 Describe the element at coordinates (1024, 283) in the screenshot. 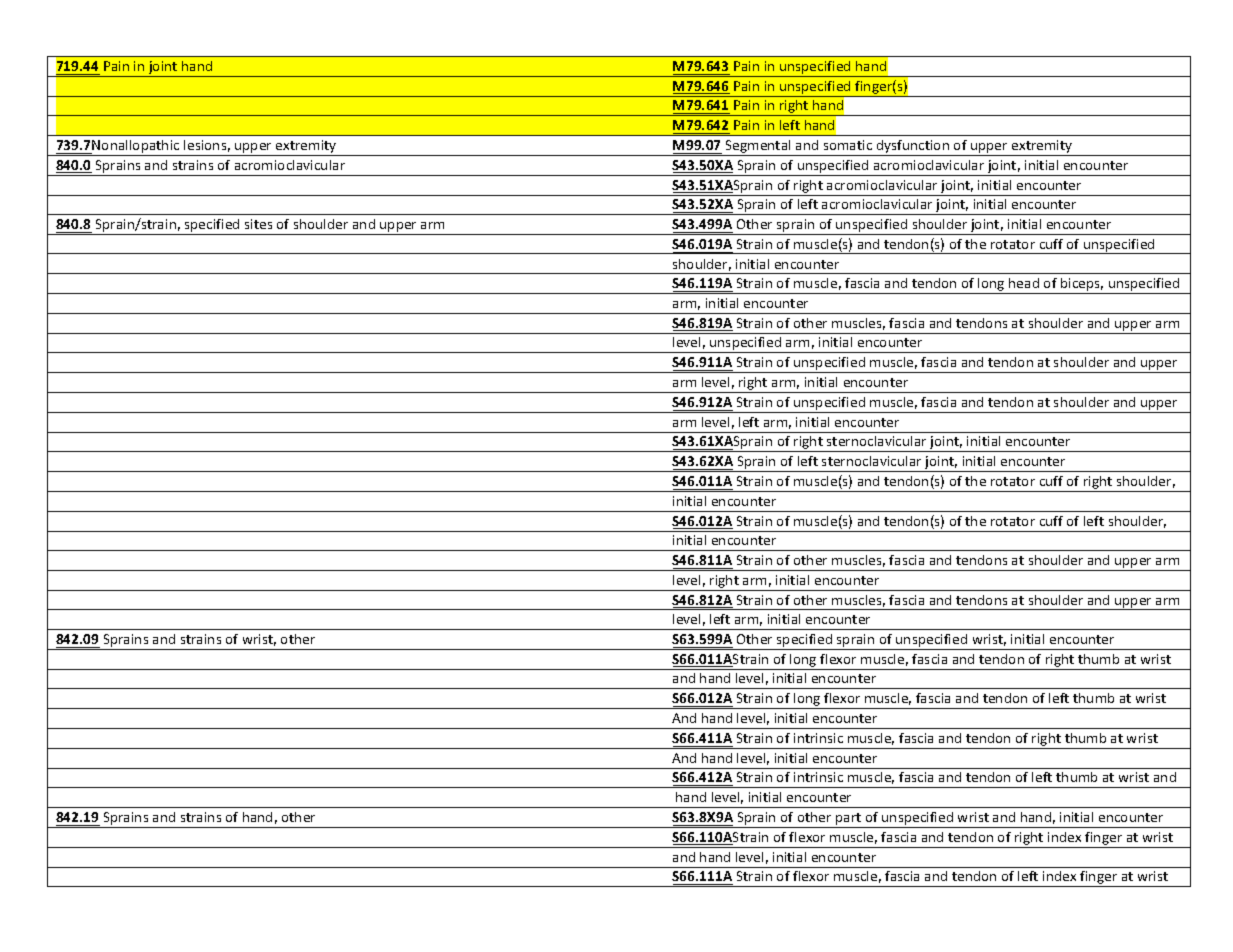

I see `head` at that location.
